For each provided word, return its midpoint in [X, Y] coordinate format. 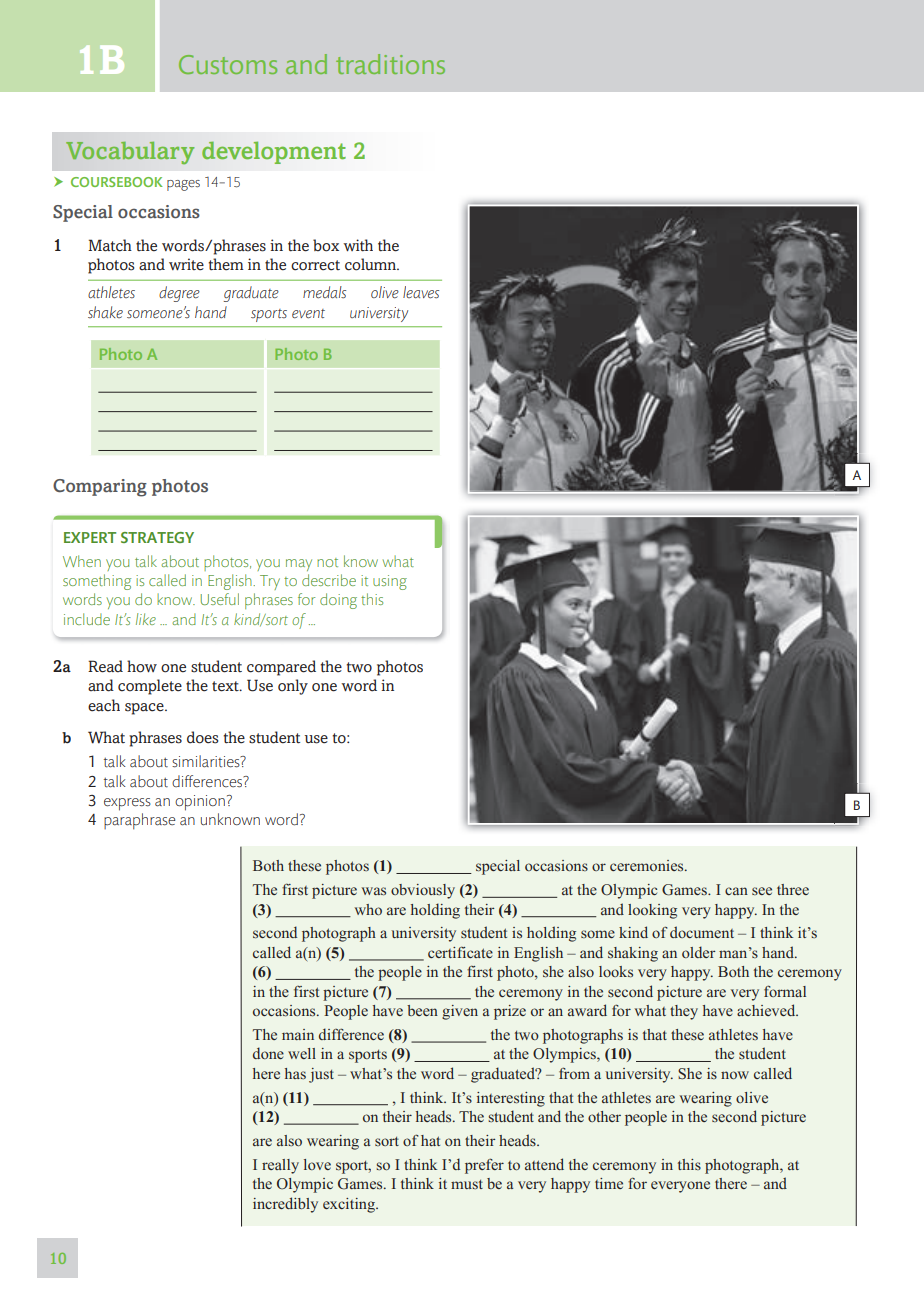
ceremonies [648, 866]
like [146, 619]
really [280, 1166]
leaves [421, 292]
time [609, 1183]
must [467, 1184]
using [390, 582]
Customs [228, 64]
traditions [390, 64]
